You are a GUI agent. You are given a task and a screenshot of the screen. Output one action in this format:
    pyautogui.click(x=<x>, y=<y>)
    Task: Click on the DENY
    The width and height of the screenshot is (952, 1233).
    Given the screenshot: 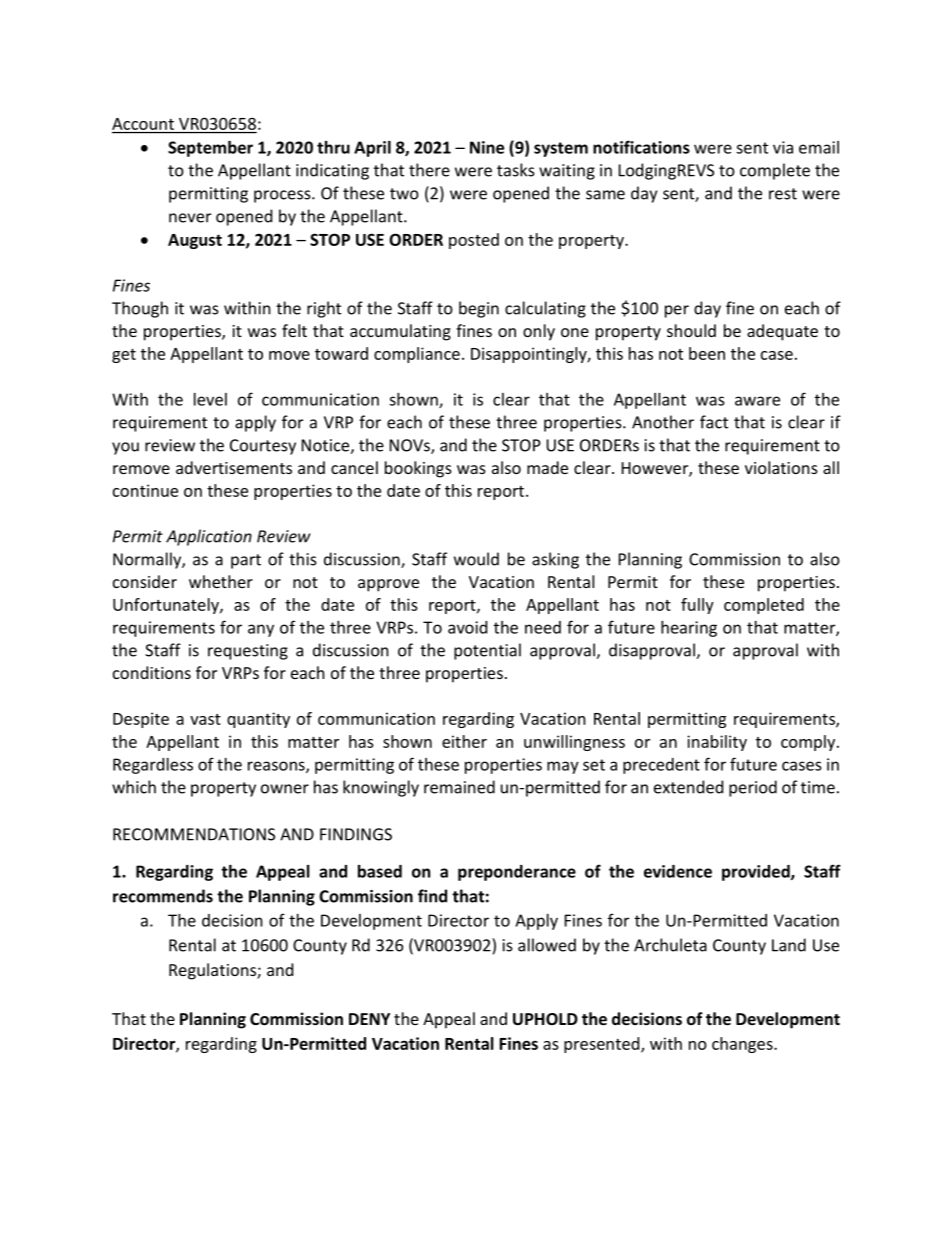 What is the action you would take?
    pyautogui.click(x=369, y=1019)
